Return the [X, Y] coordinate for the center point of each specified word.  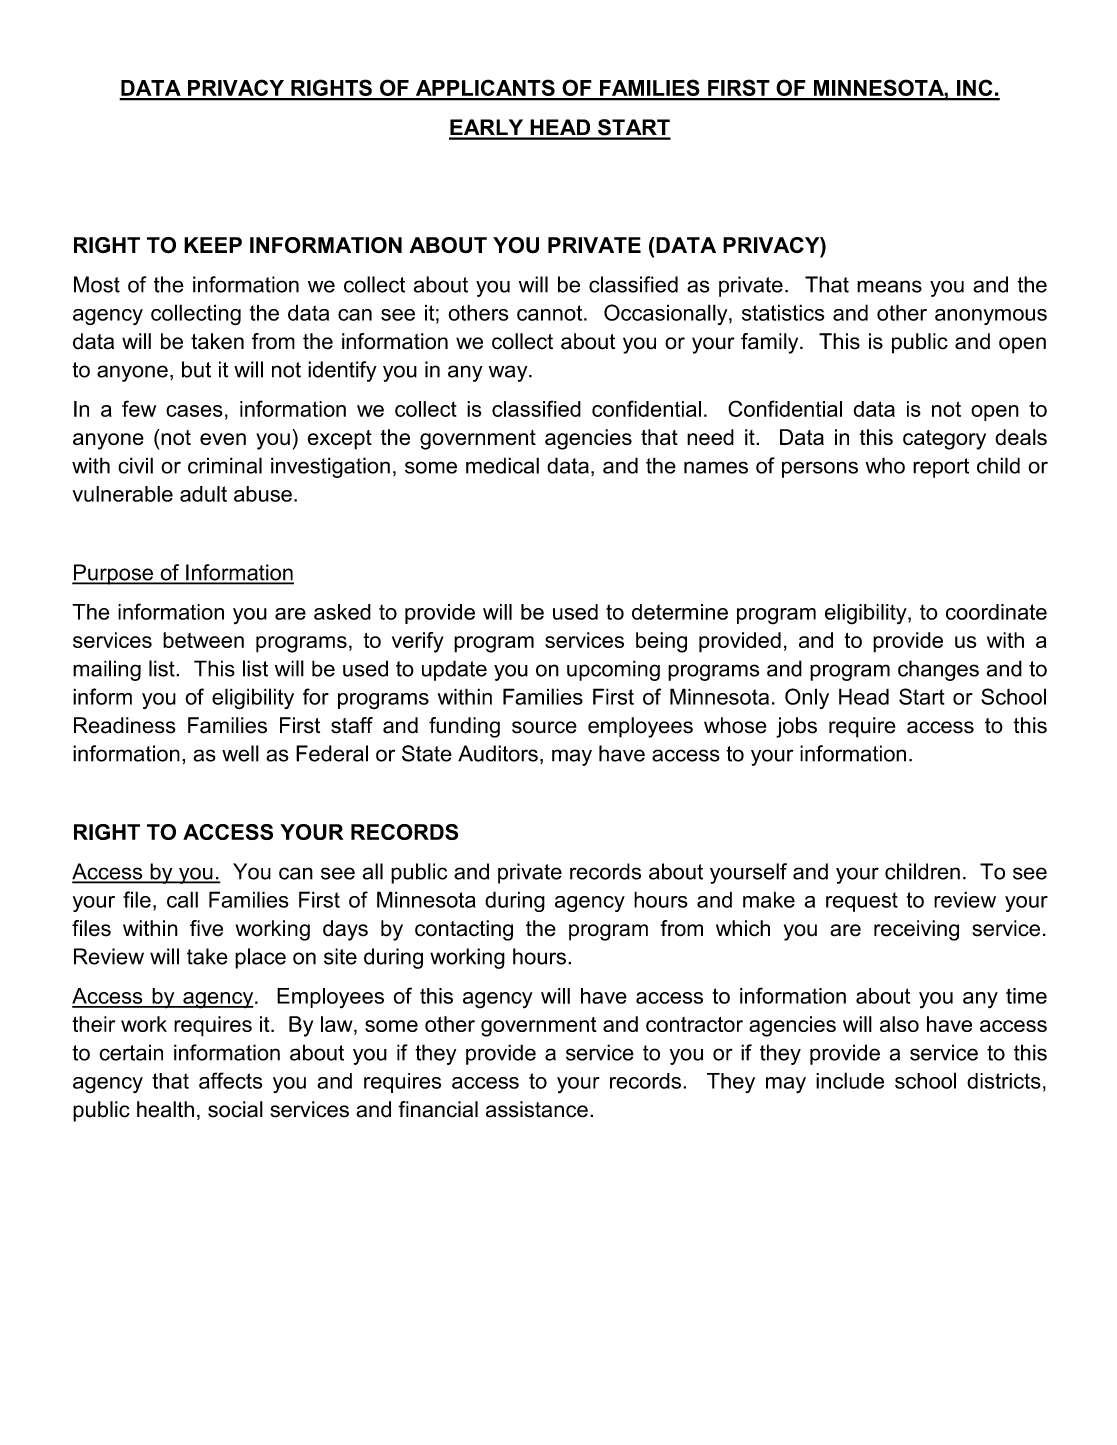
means [889, 286]
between [203, 640]
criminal [225, 465]
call [182, 899]
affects [230, 1080]
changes [938, 670]
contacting [464, 930]
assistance [537, 1109]
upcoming [613, 670]
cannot [551, 313]
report [941, 468]
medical [502, 465]
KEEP [213, 245]
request [862, 902]
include [850, 1080]
